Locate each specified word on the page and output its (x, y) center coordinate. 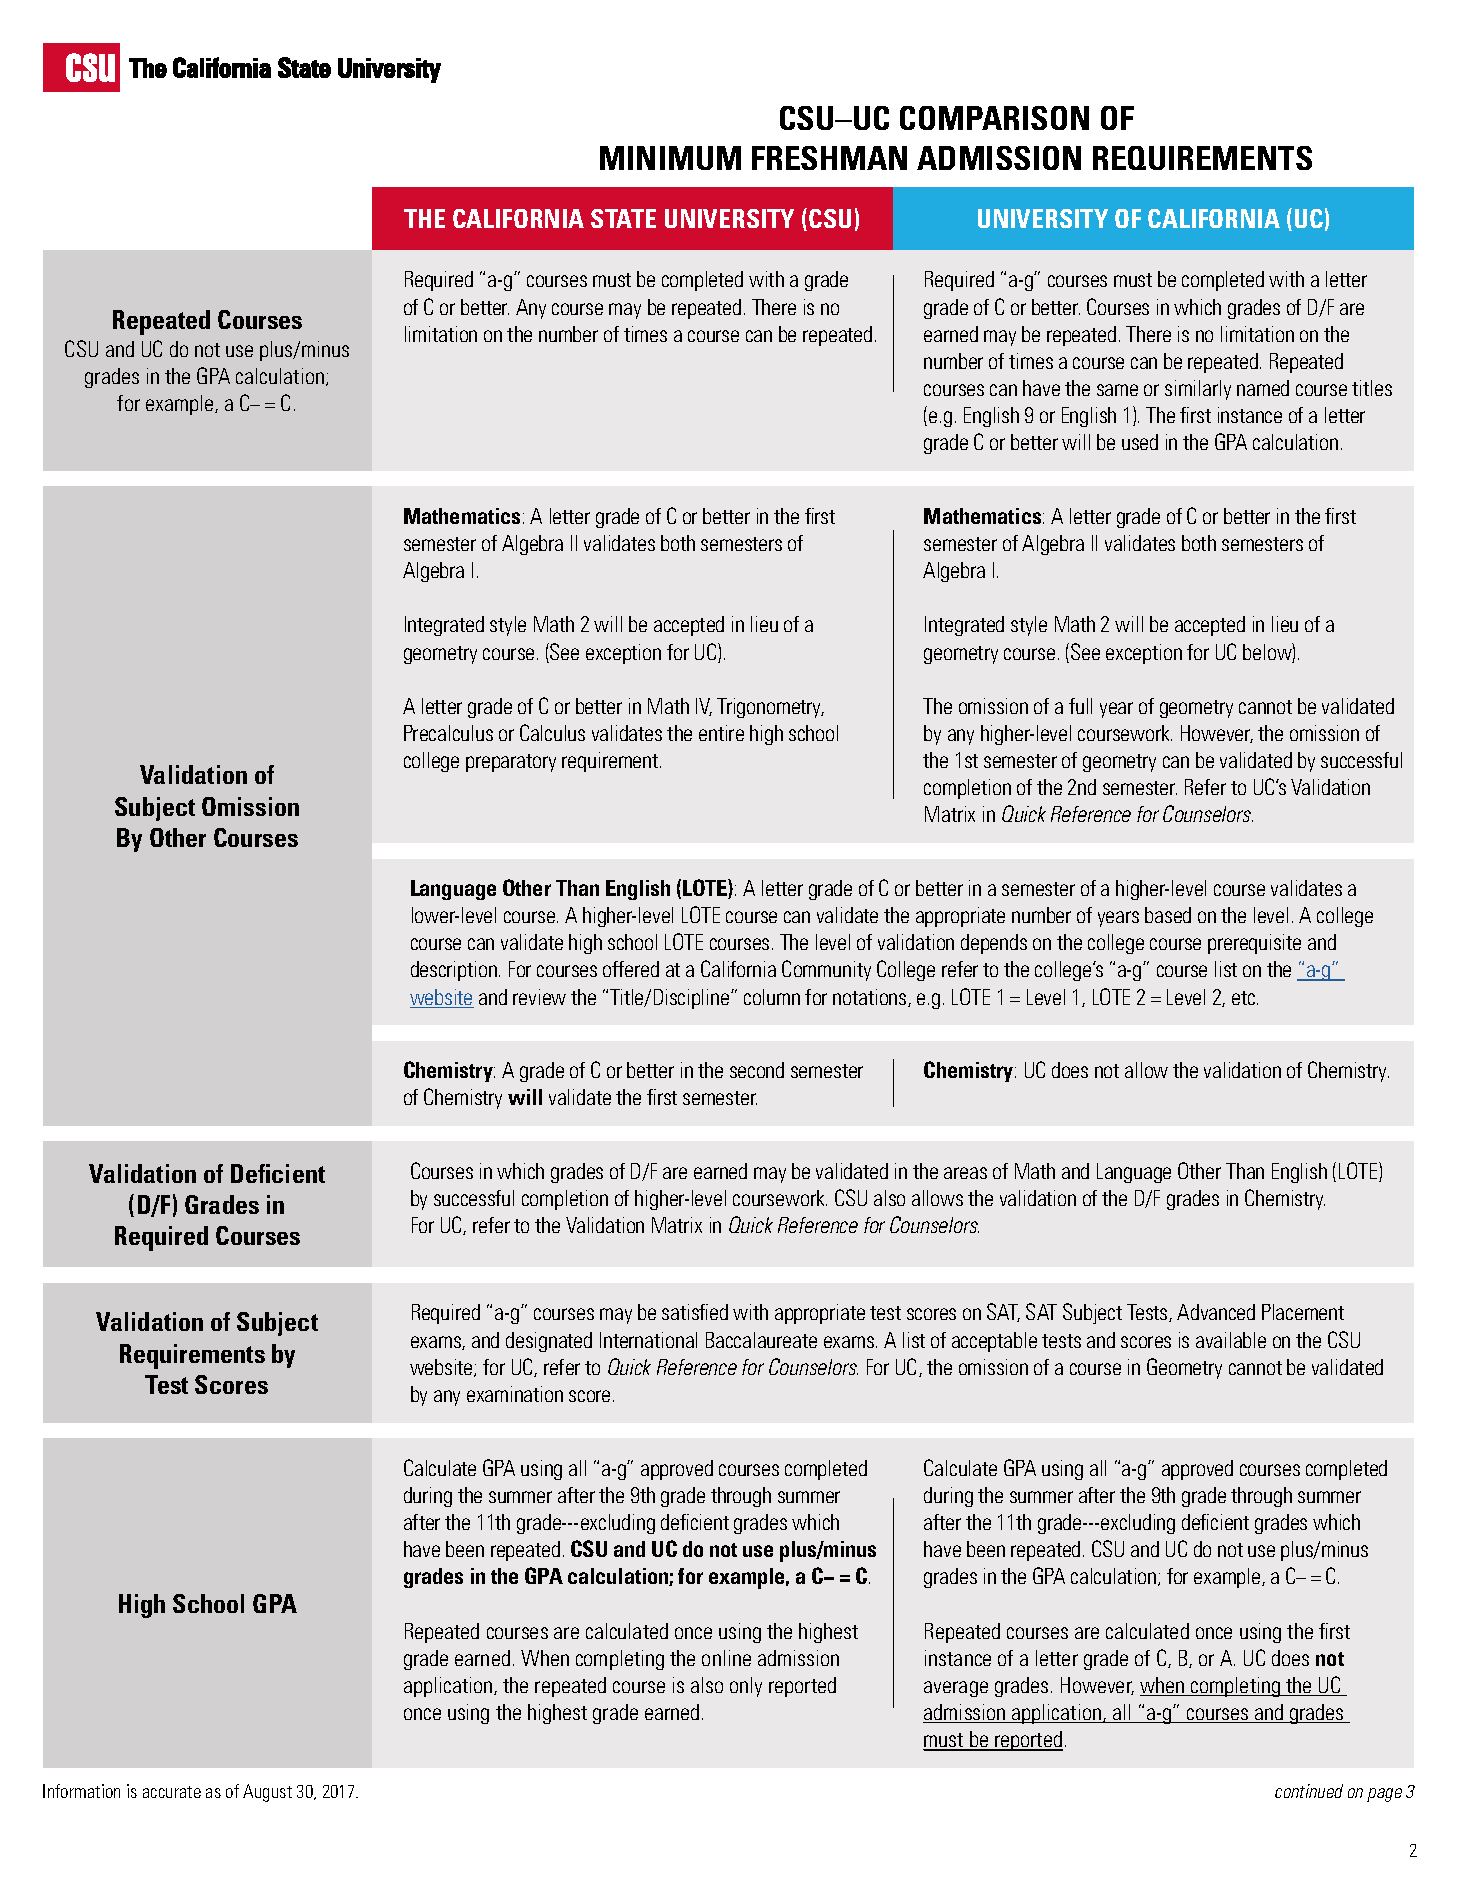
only (746, 1687)
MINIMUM (670, 158)
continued (1309, 1791)
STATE (623, 218)
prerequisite (1254, 944)
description (454, 971)
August (267, 1793)
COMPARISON (994, 118)
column (772, 997)
